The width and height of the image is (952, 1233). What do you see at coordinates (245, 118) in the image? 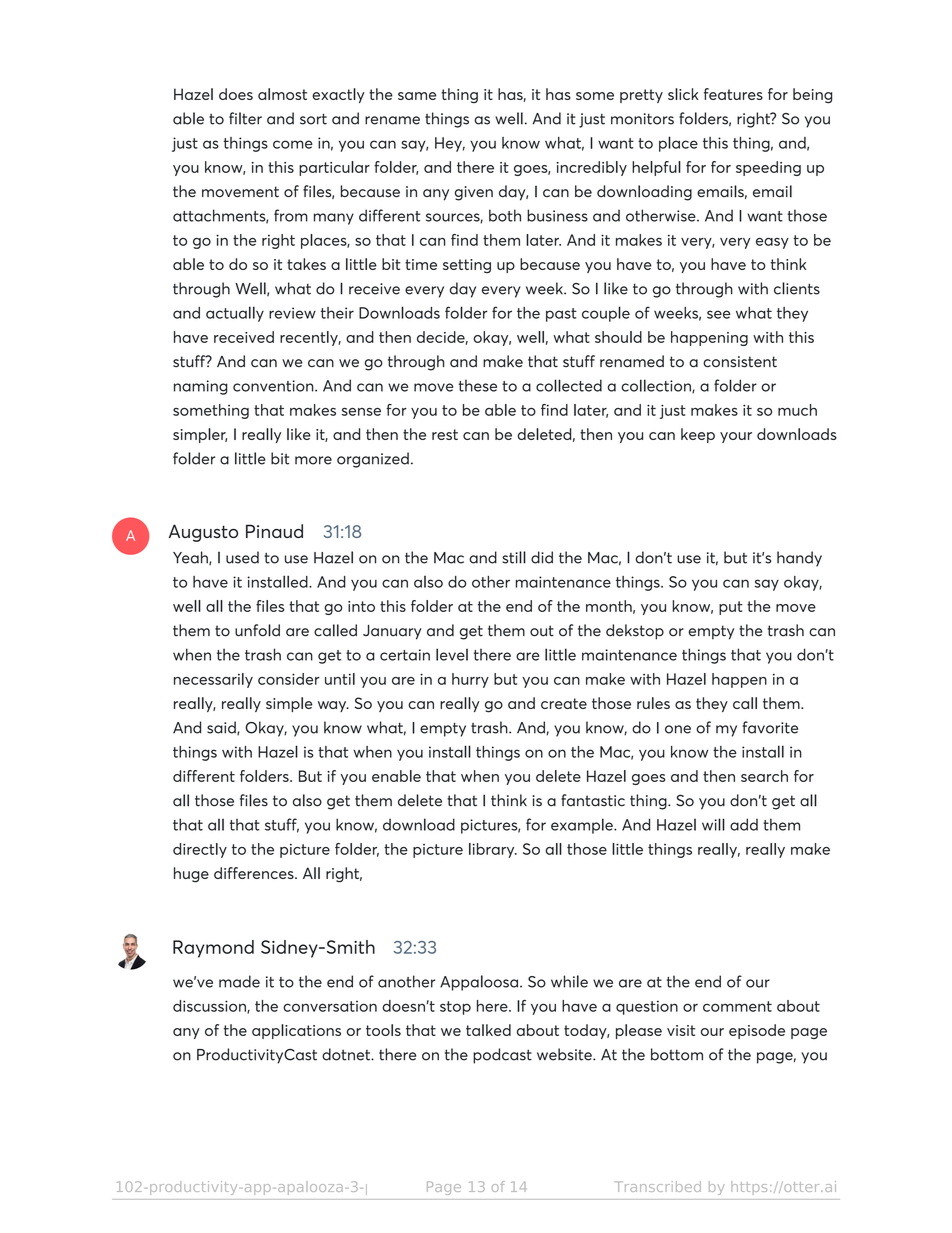
I see `filter` at bounding box center [245, 118].
